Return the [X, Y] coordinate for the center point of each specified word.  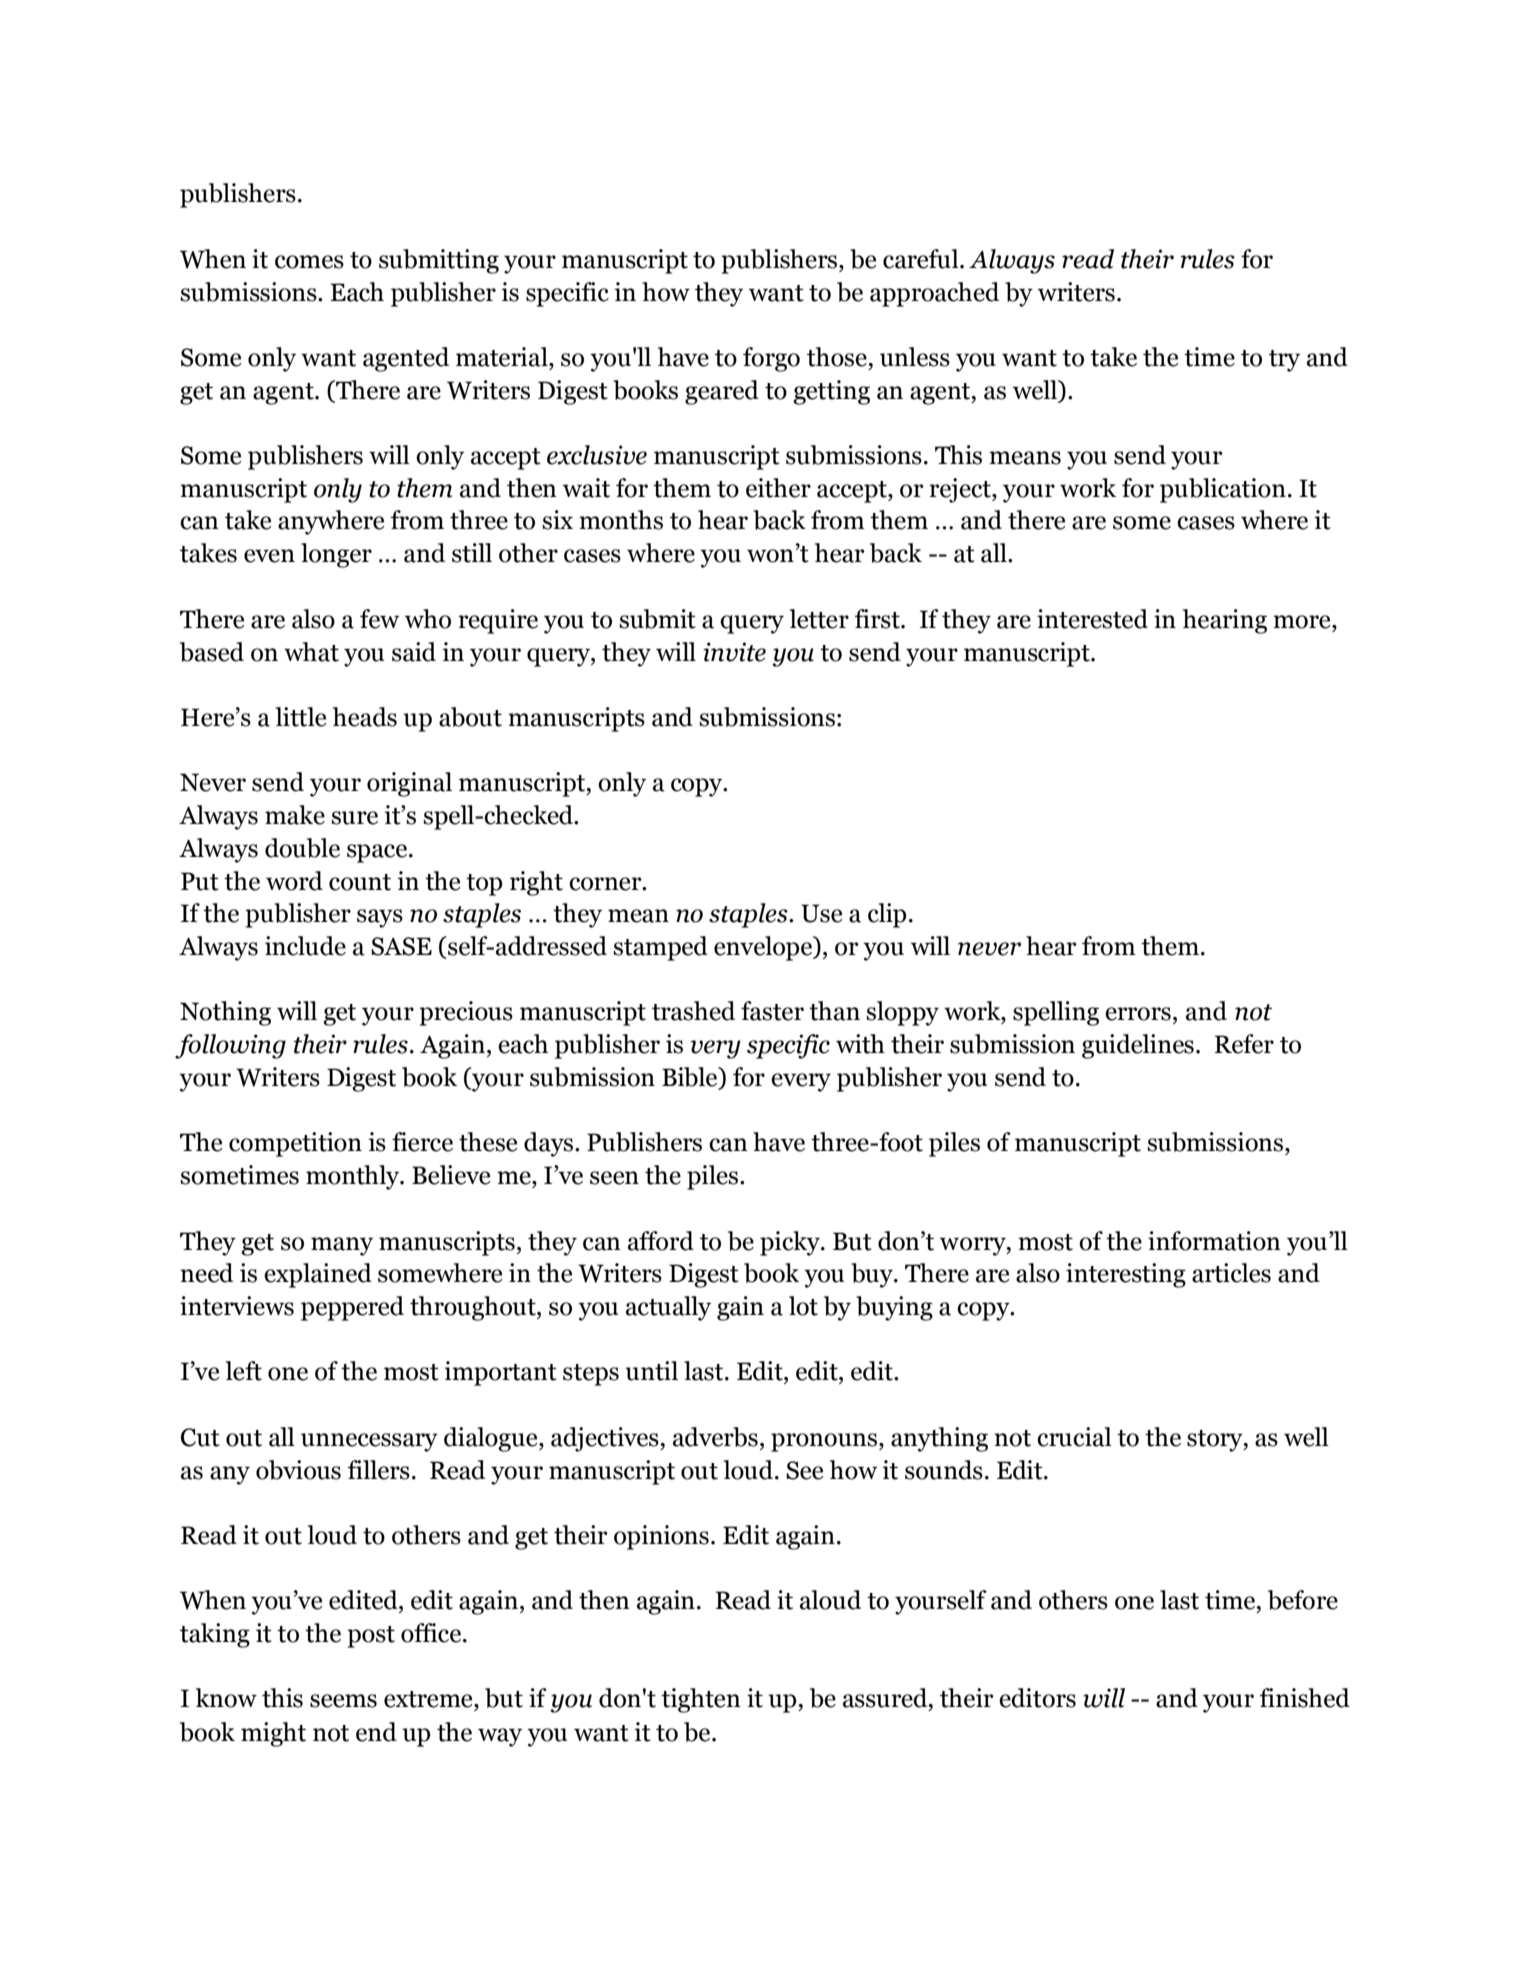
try [1284, 361]
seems [343, 1701]
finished [1305, 1698]
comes [309, 262]
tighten [701, 1700]
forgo [771, 359]
